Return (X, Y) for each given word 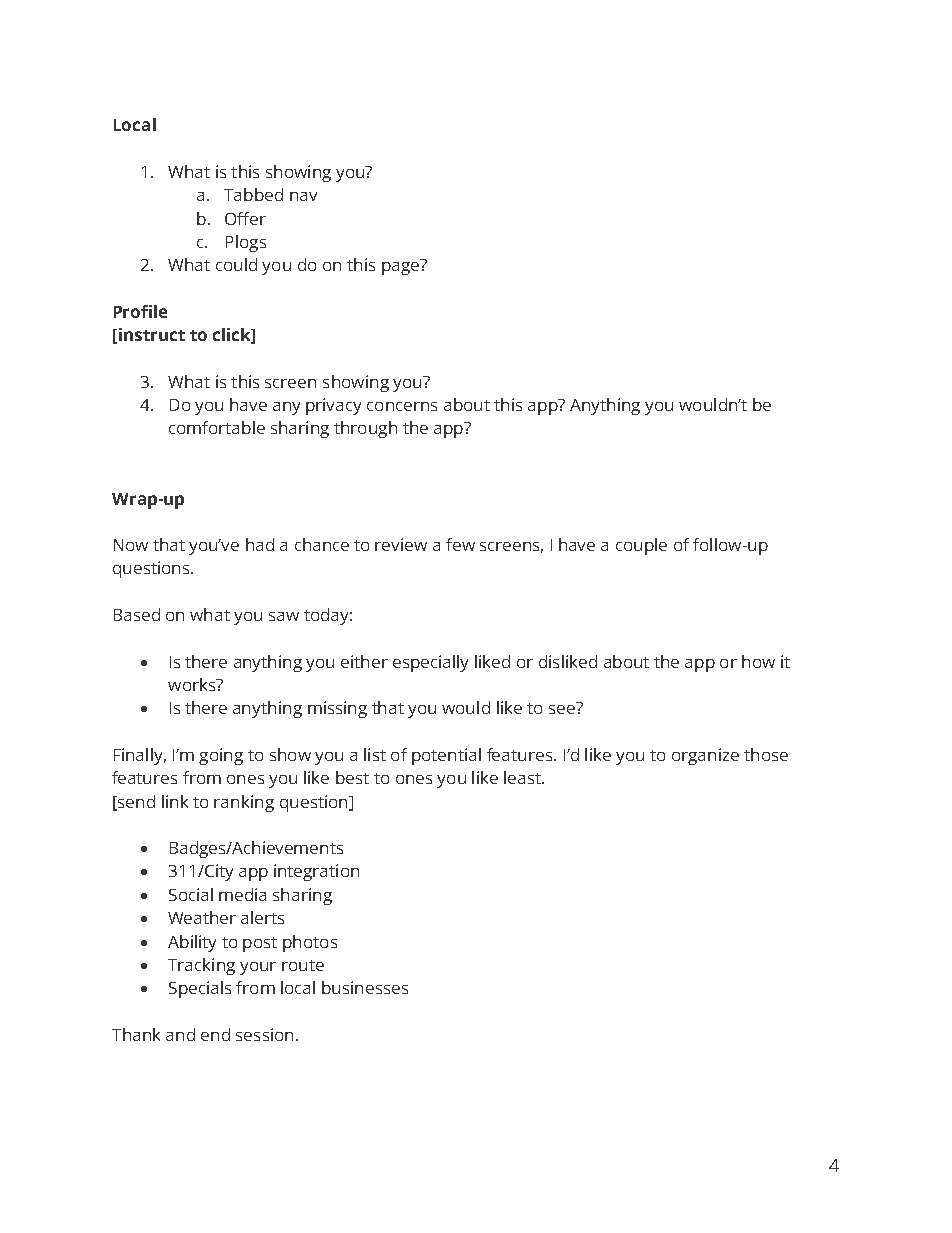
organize (705, 756)
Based (137, 614)
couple (641, 546)
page (401, 267)
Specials (200, 989)
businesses (365, 987)
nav (303, 196)
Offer (245, 218)
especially (430, 663)
